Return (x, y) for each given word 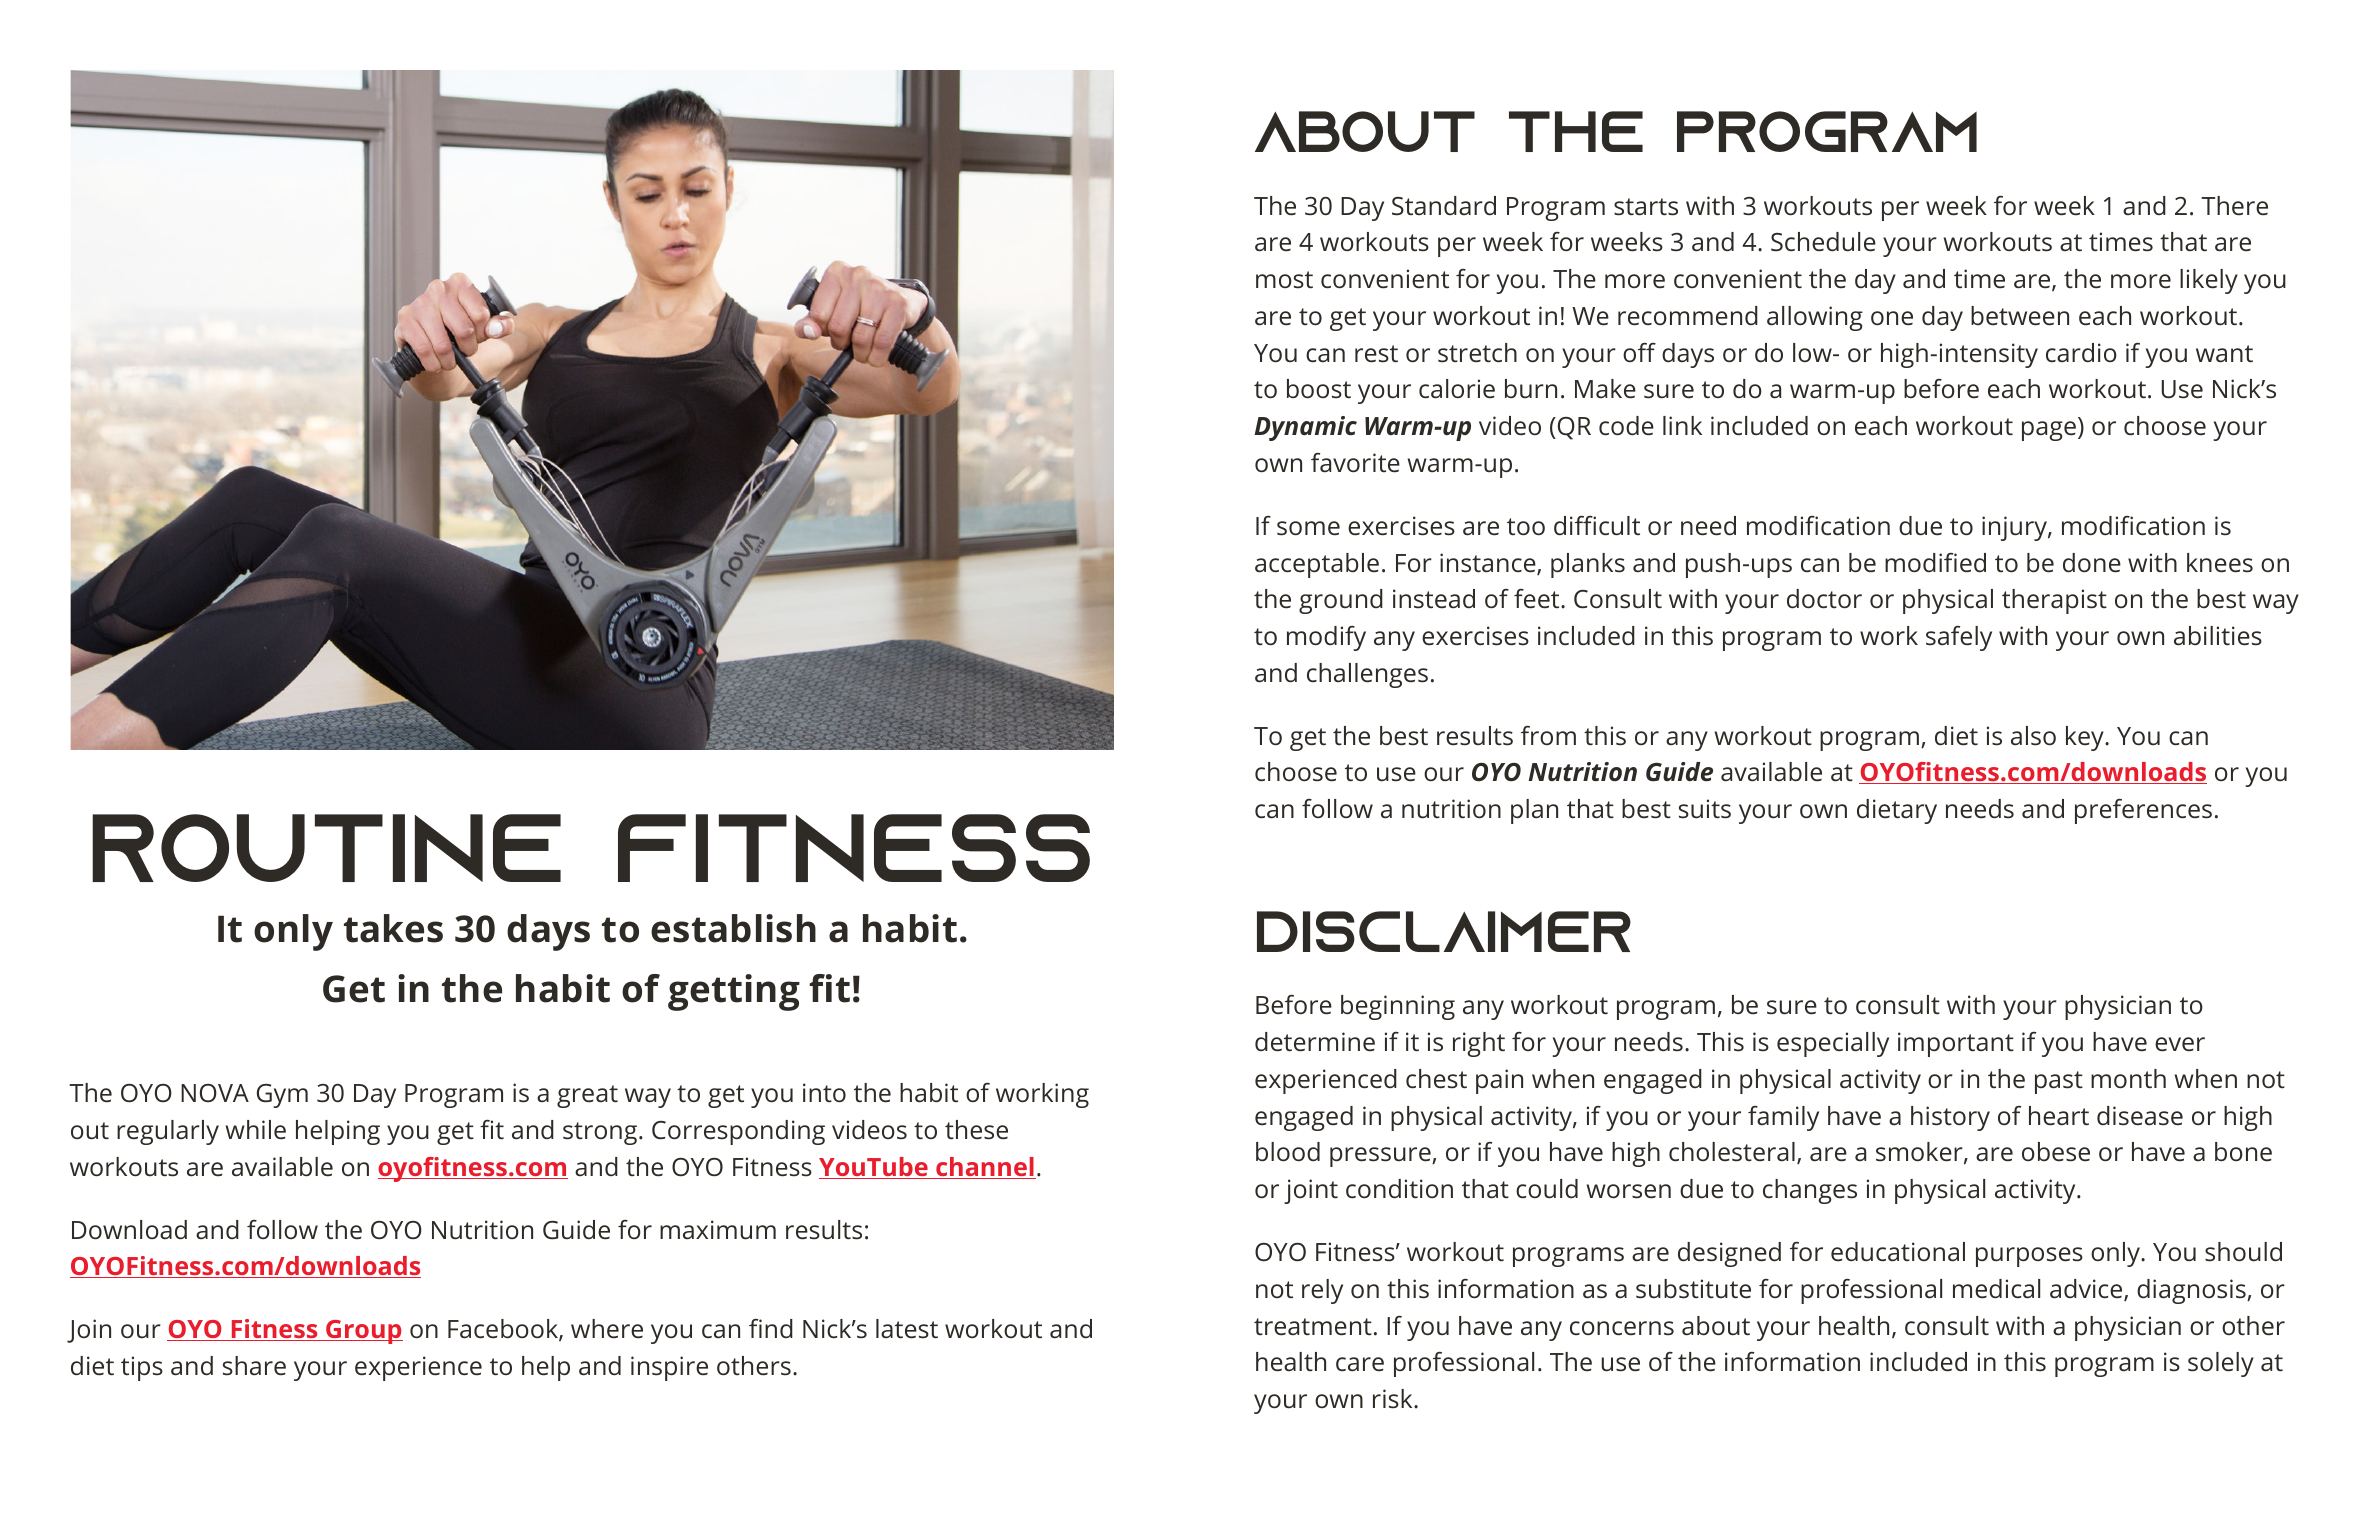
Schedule (1823, 242)
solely (2221, 1364)
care (1360, 1364)
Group (363, 1332)
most (1284, 280)
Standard (1444, 206)
